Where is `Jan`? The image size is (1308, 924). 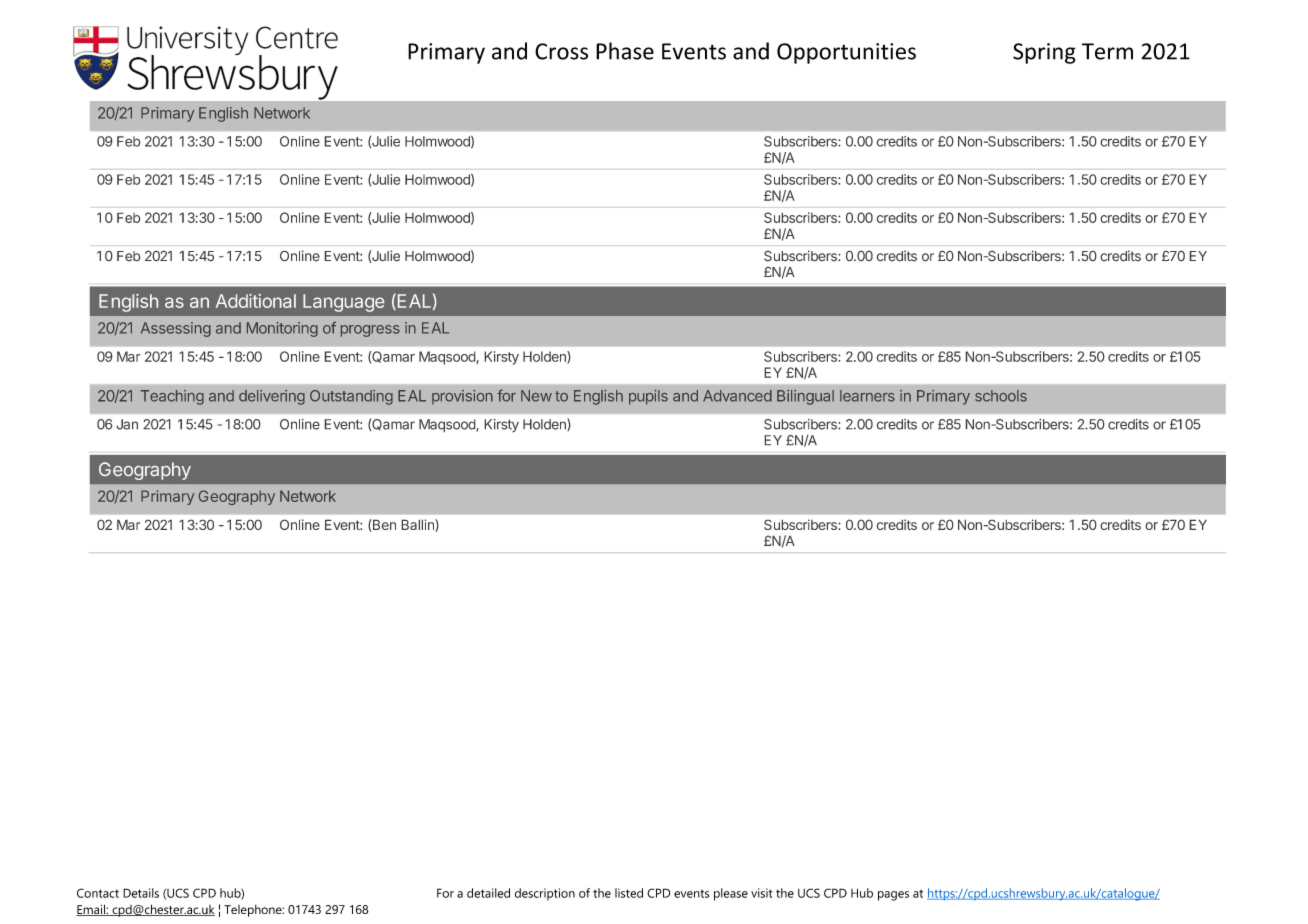 Jan is located at coordinates (127, 424).
